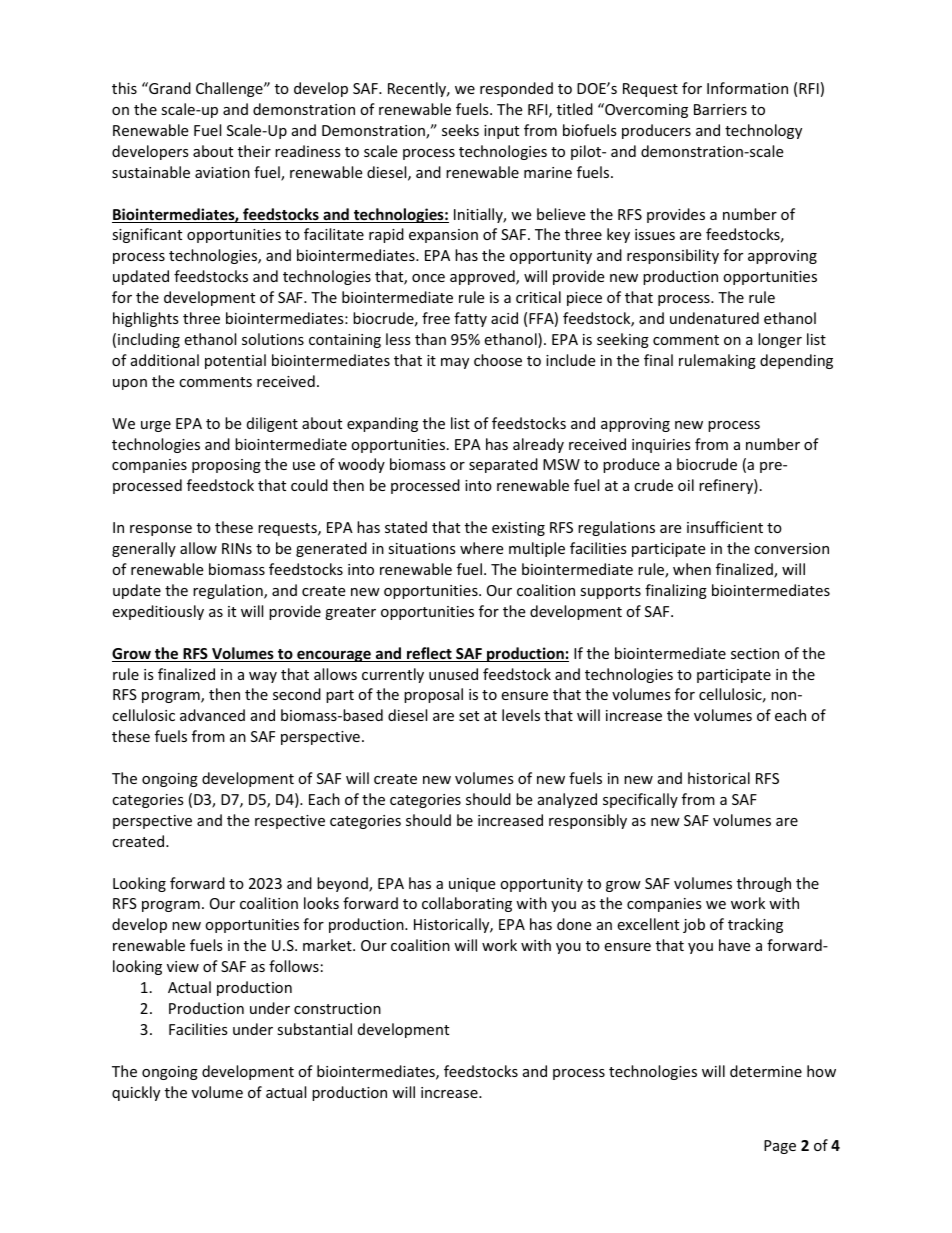 This screenshot has height=1233, width=952. I want to click on specifically, so click(640, 800).
